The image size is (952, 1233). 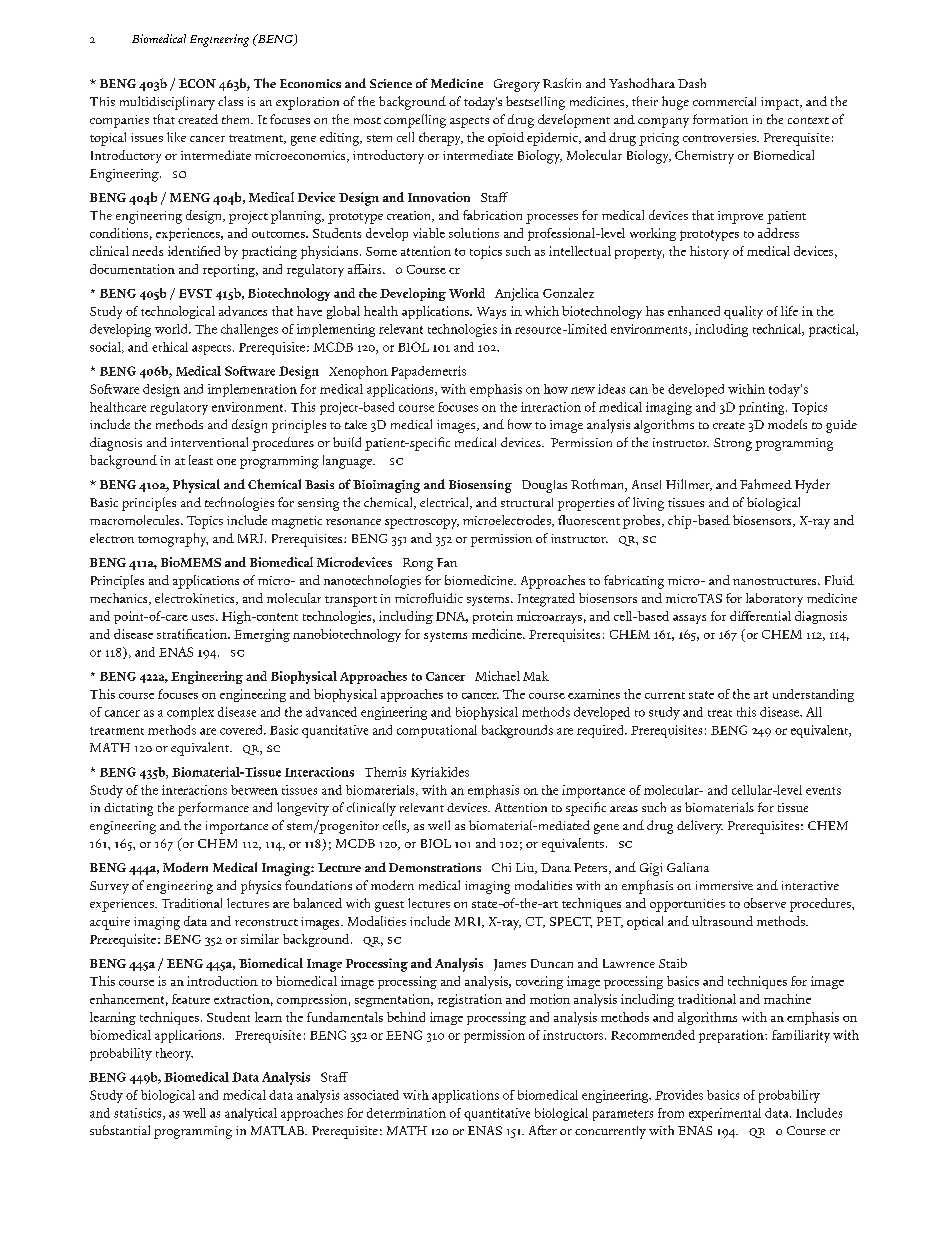 I want to click on impact, so click(x=781, y=103).
